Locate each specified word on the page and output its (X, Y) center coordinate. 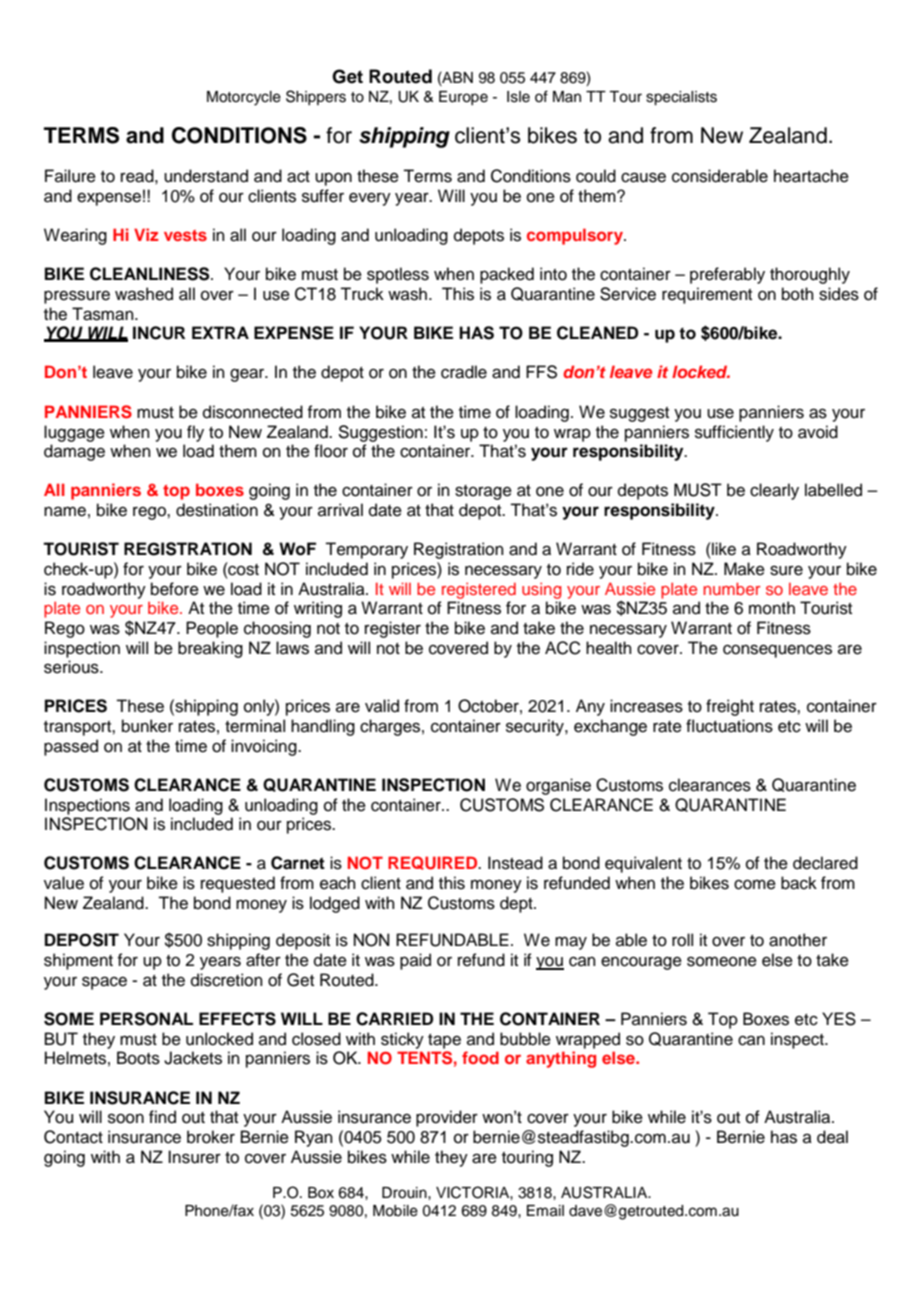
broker (211, 1137)
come (755, 884)
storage (483, 492)
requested (238, 884)
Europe (463, 98)
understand (206, 176)
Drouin (405, 1193)
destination (217, 510)
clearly (774, 491)
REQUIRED (434, 863)
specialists (681, 98)
